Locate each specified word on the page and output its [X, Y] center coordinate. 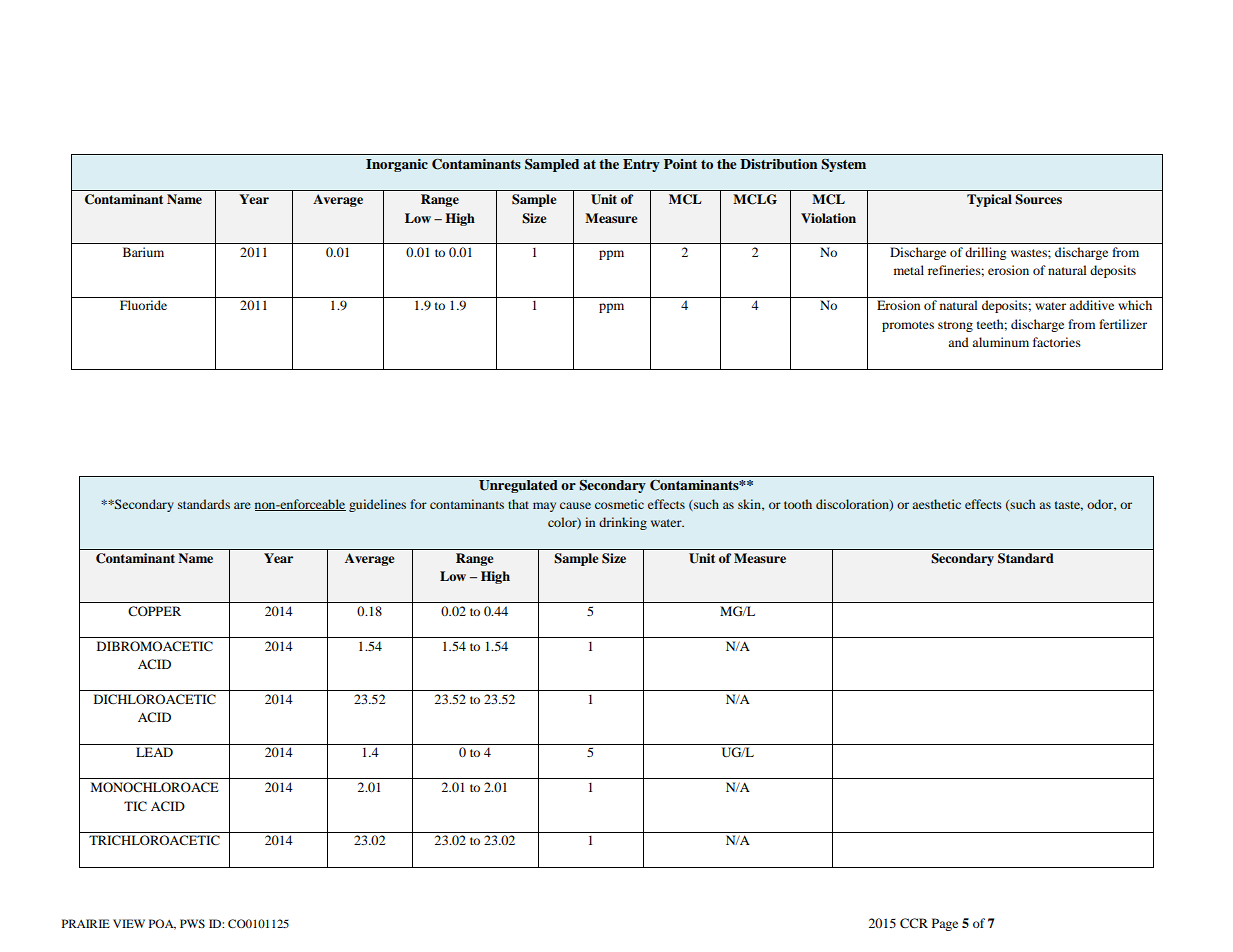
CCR [914, 923]
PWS [192, 923]
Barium [143, 252]
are [242, 505]
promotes [908, 326]
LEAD [154, 752]
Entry [641, 165]
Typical [989, 200]
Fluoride [143, 305]
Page [945, 924]
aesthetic [936, 504]
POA [162, 924]
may [544, 507]
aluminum [1000, 342]
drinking [623, 523]
